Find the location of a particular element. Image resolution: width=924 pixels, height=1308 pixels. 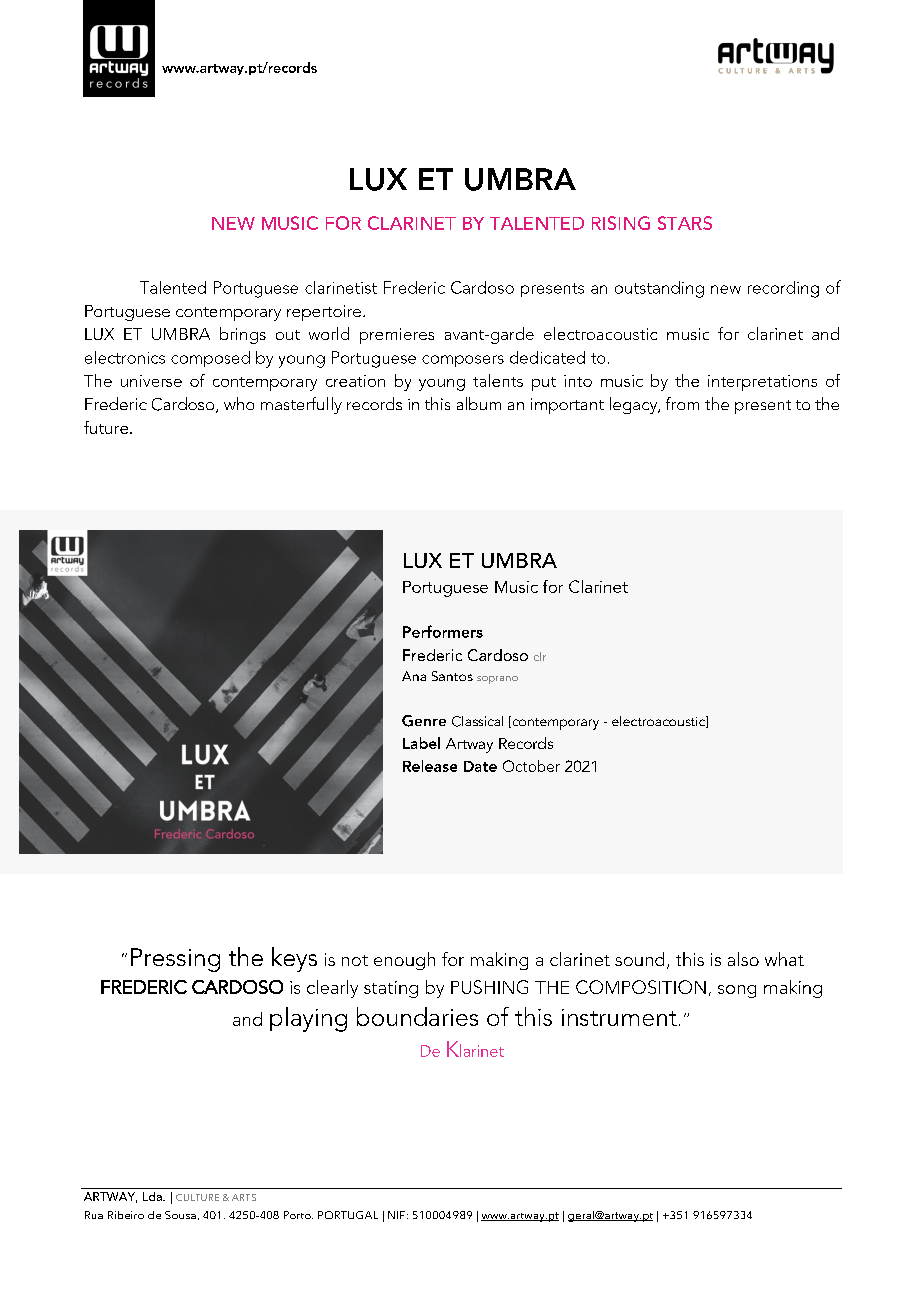

CULTURE is located at coordinates (197, 1197).
